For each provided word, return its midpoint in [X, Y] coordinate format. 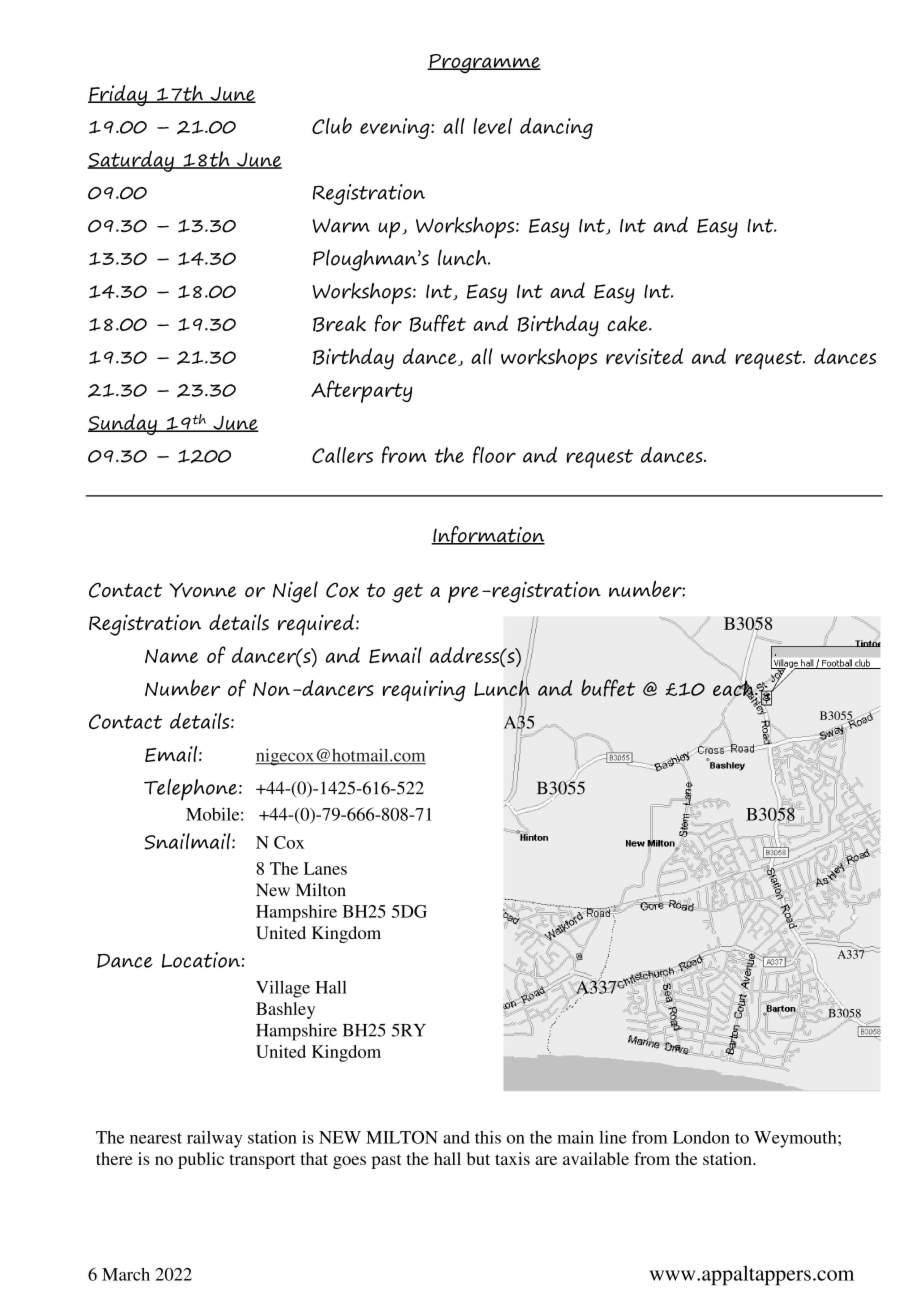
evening [396, 128]
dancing [556, 128]
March [126, 1274]
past [386, 1161]
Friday [118, 95]
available [596, 1158]
